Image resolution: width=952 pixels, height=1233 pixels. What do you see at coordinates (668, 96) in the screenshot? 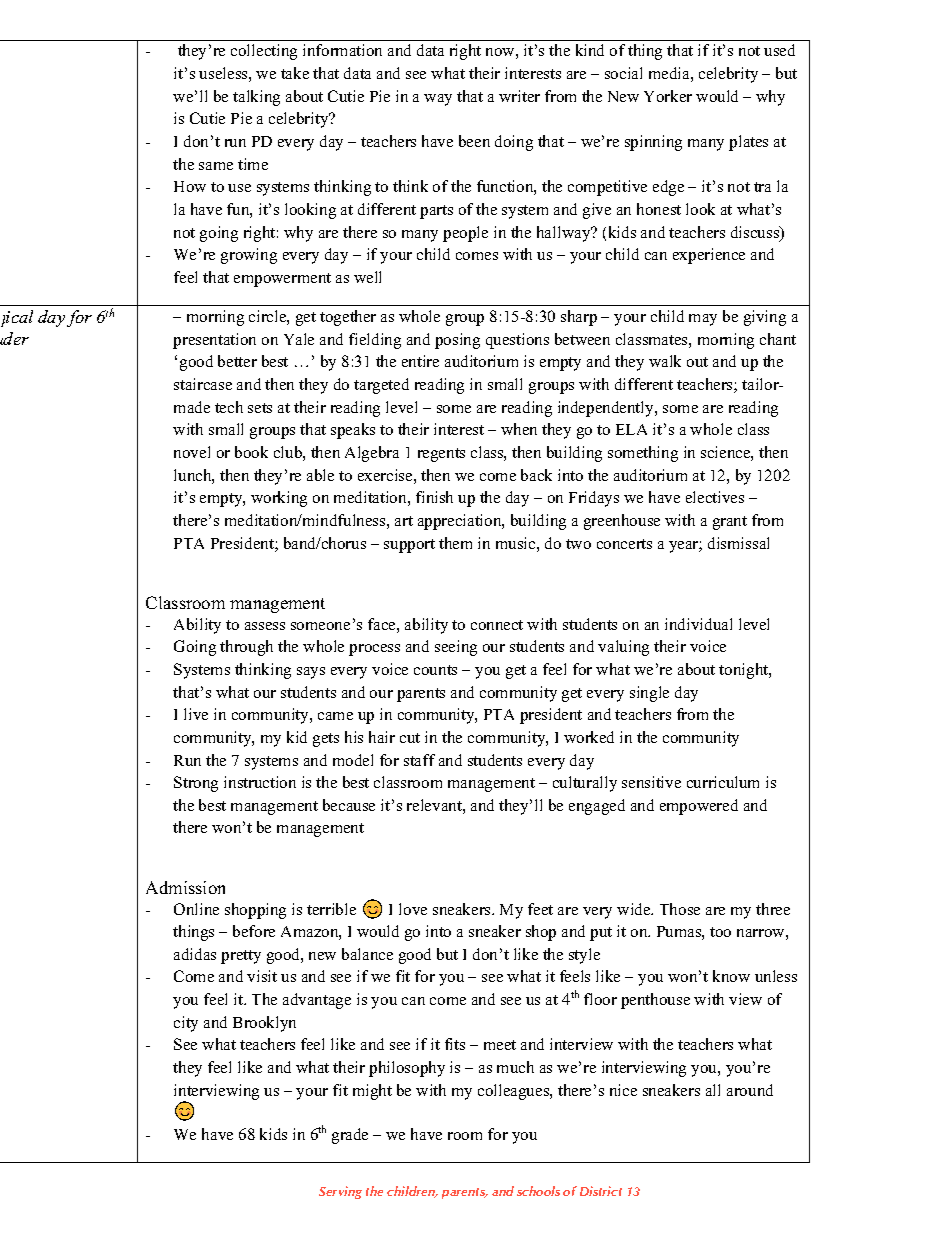
I see `Yorker` at bounding box center [668, 96].
